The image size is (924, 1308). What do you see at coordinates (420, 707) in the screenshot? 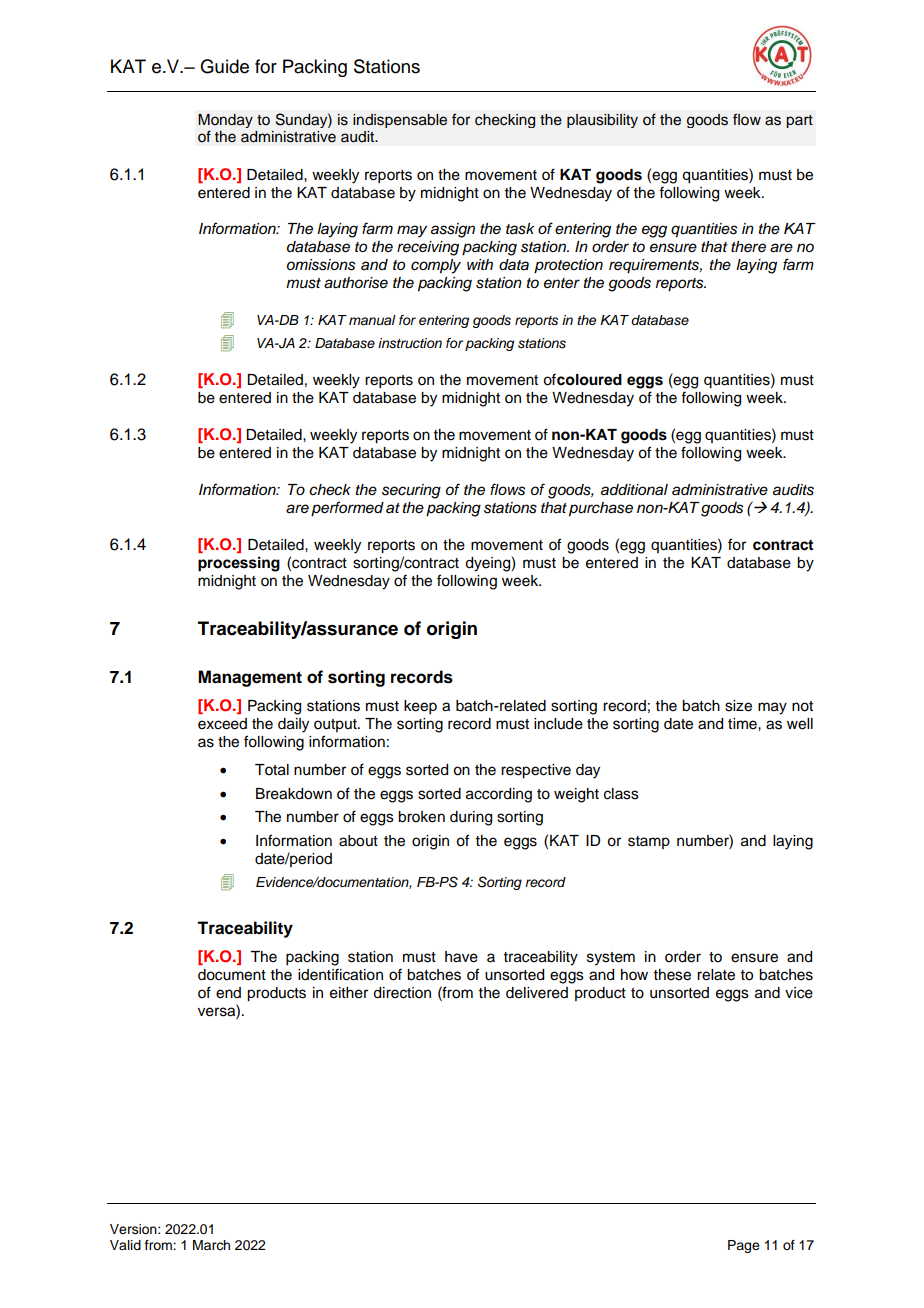
I see `keep` at bounding box center [420, 707].
